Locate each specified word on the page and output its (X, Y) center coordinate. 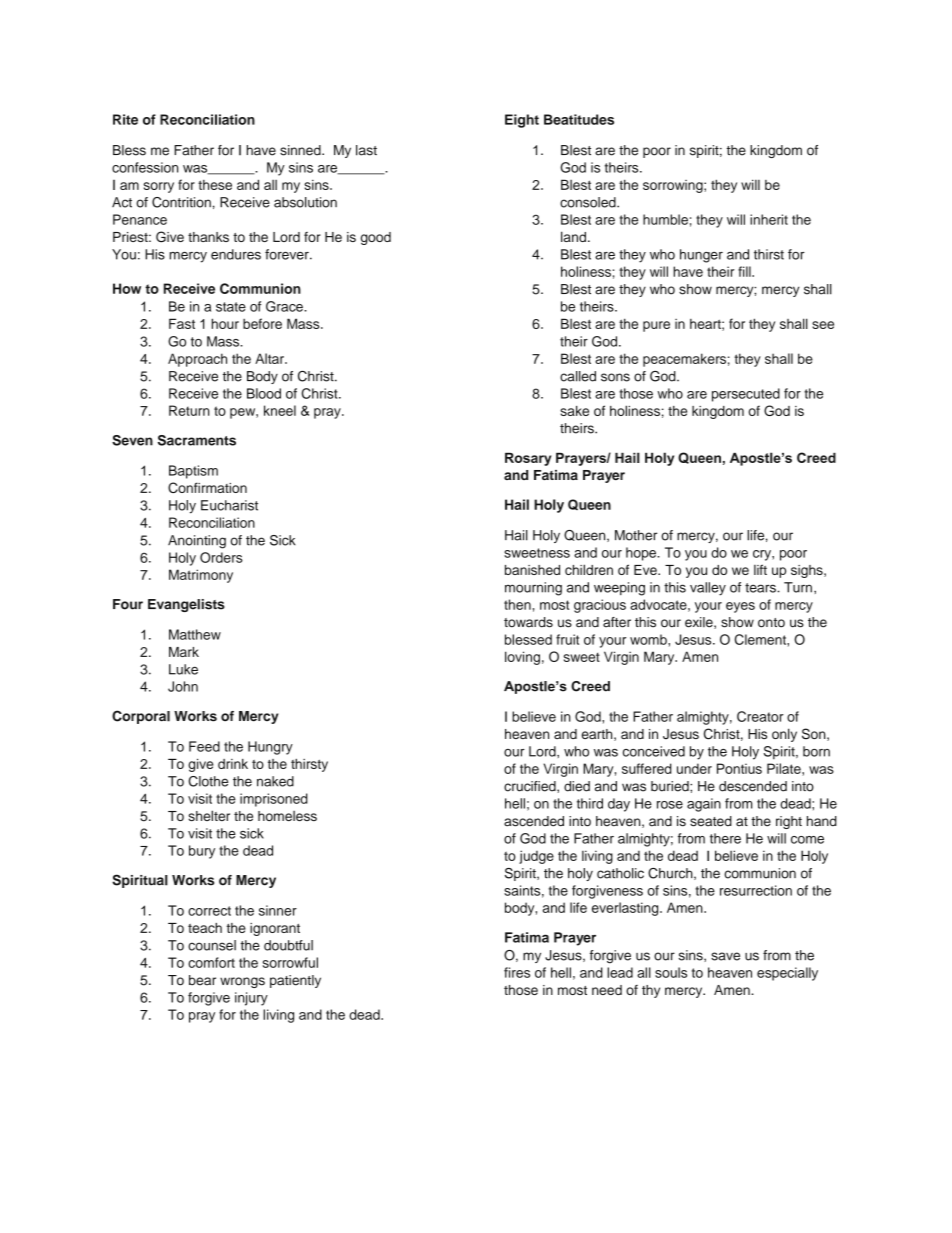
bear (202, 980)
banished (532, 570)
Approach (197, 360)
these (215, 185)
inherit (769, 219)
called (578, 376)
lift (760, 569)
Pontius (739, 768)
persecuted (746, 395)
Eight (522, 121)
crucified (531, 787)
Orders (221, 557)
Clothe (208, 781)
